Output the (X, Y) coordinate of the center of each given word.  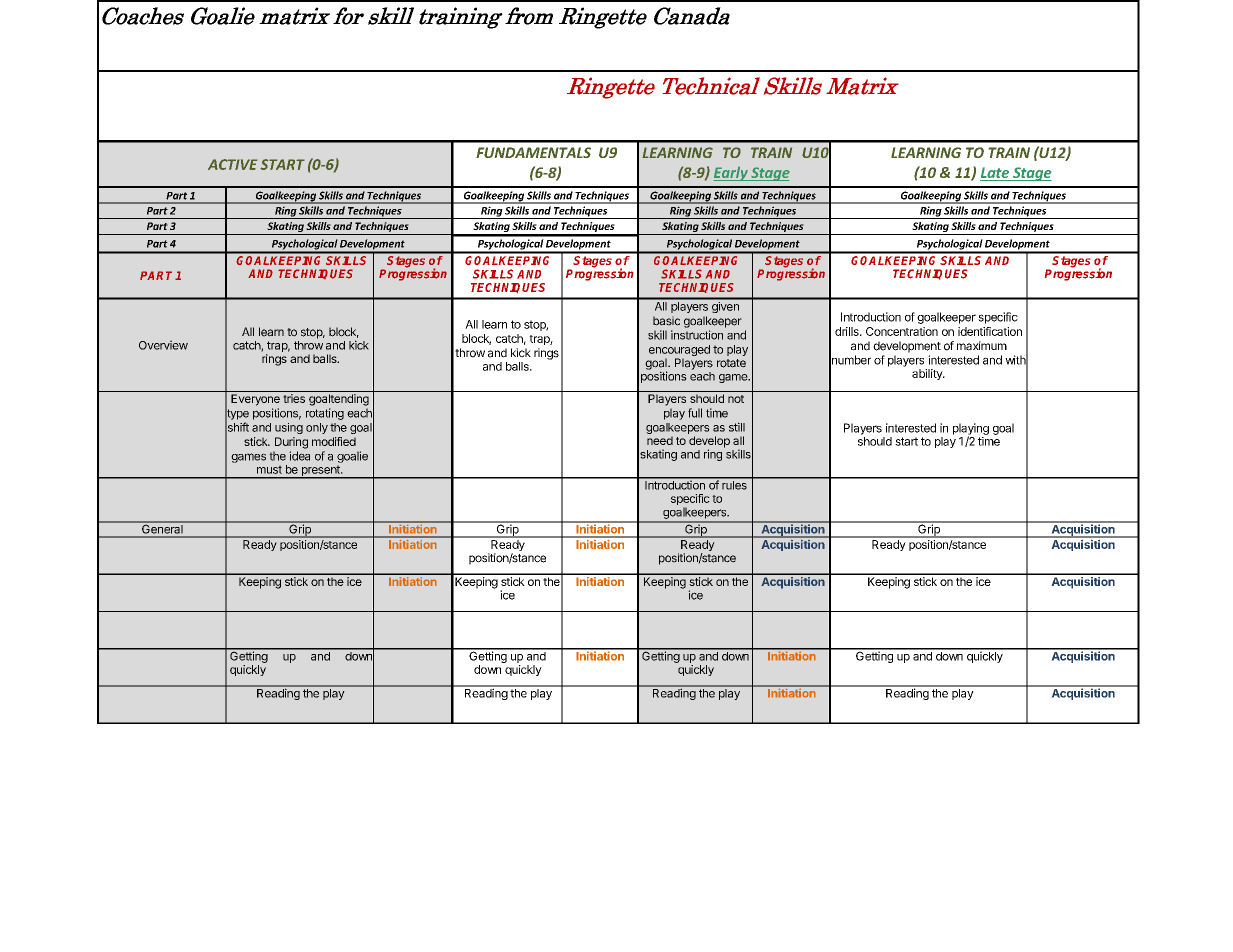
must (269, 469)
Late (996, 174)
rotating (325, 414)
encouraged (679, 352)
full (695, 413)
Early (731, 173)
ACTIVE (232, 164)
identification (990, 331)
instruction (697, 335)
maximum (982, 346)
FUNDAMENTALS (533, 152)
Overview (163, 345)
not (736, 399)
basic (666, 321)
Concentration (902, 331)
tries (294, 398)
